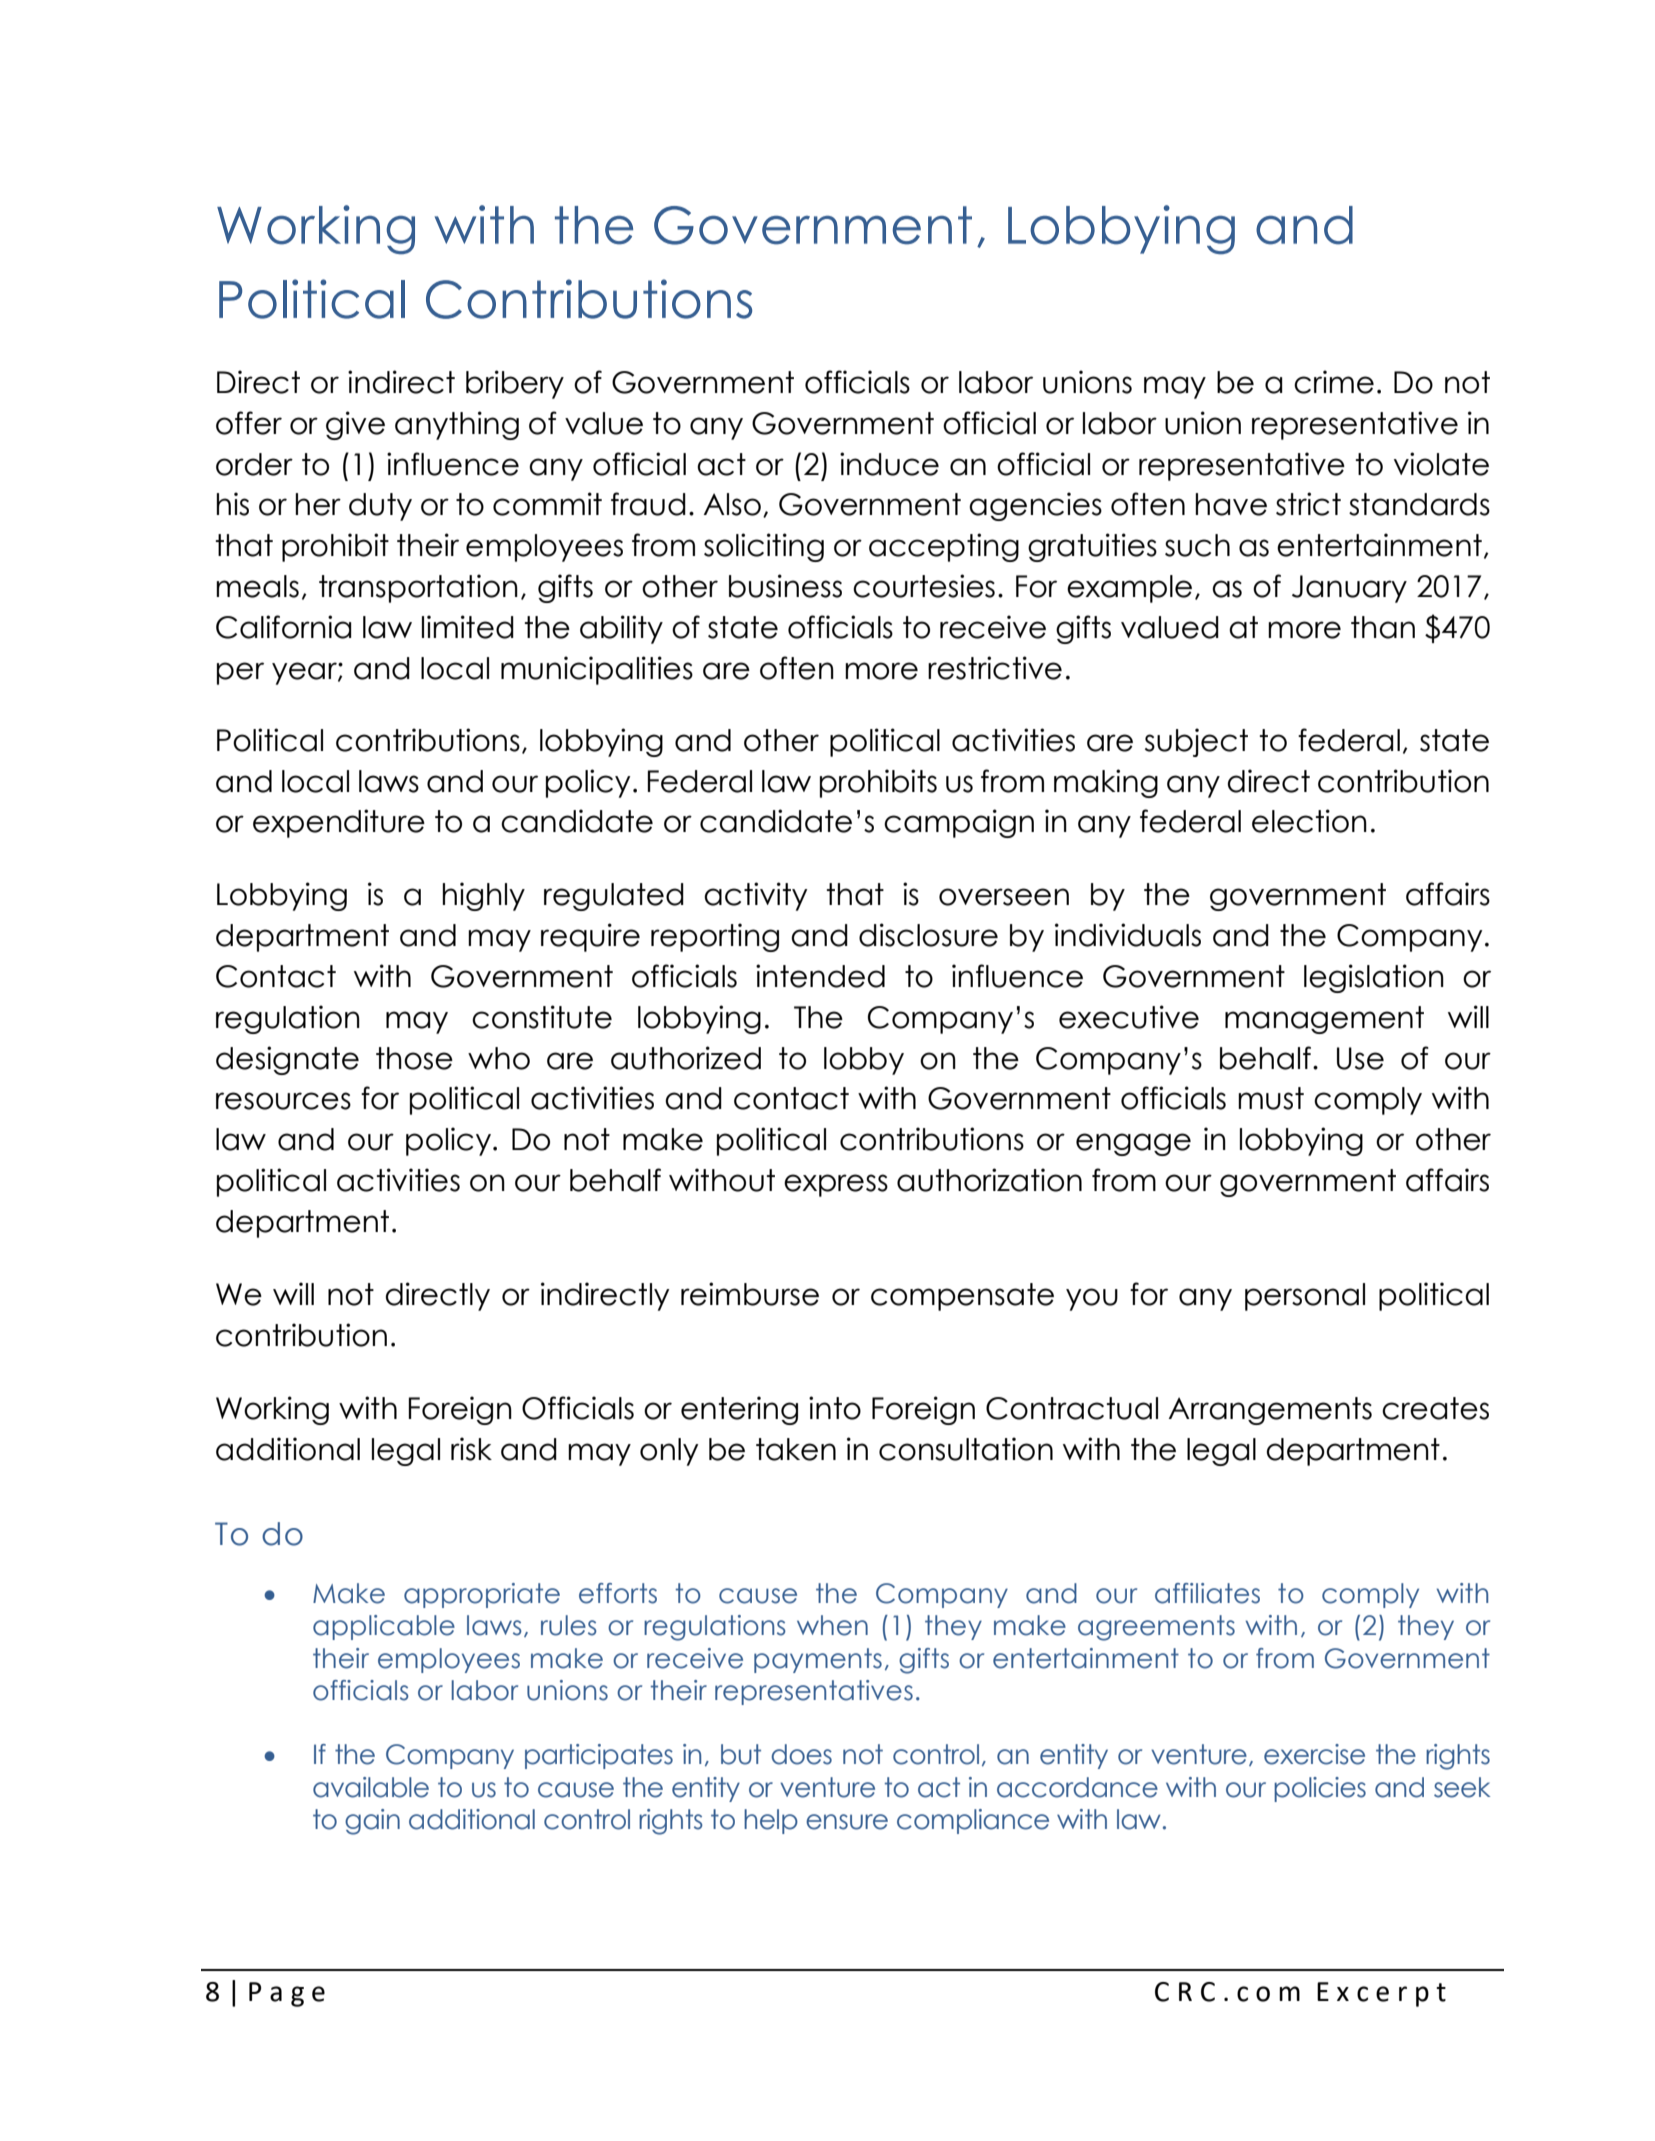 The image size is (1655, 2141). What do you see at coordinates (371, 1787) in the screenshot?
I see `available` at bounding box center [371, 1787].
